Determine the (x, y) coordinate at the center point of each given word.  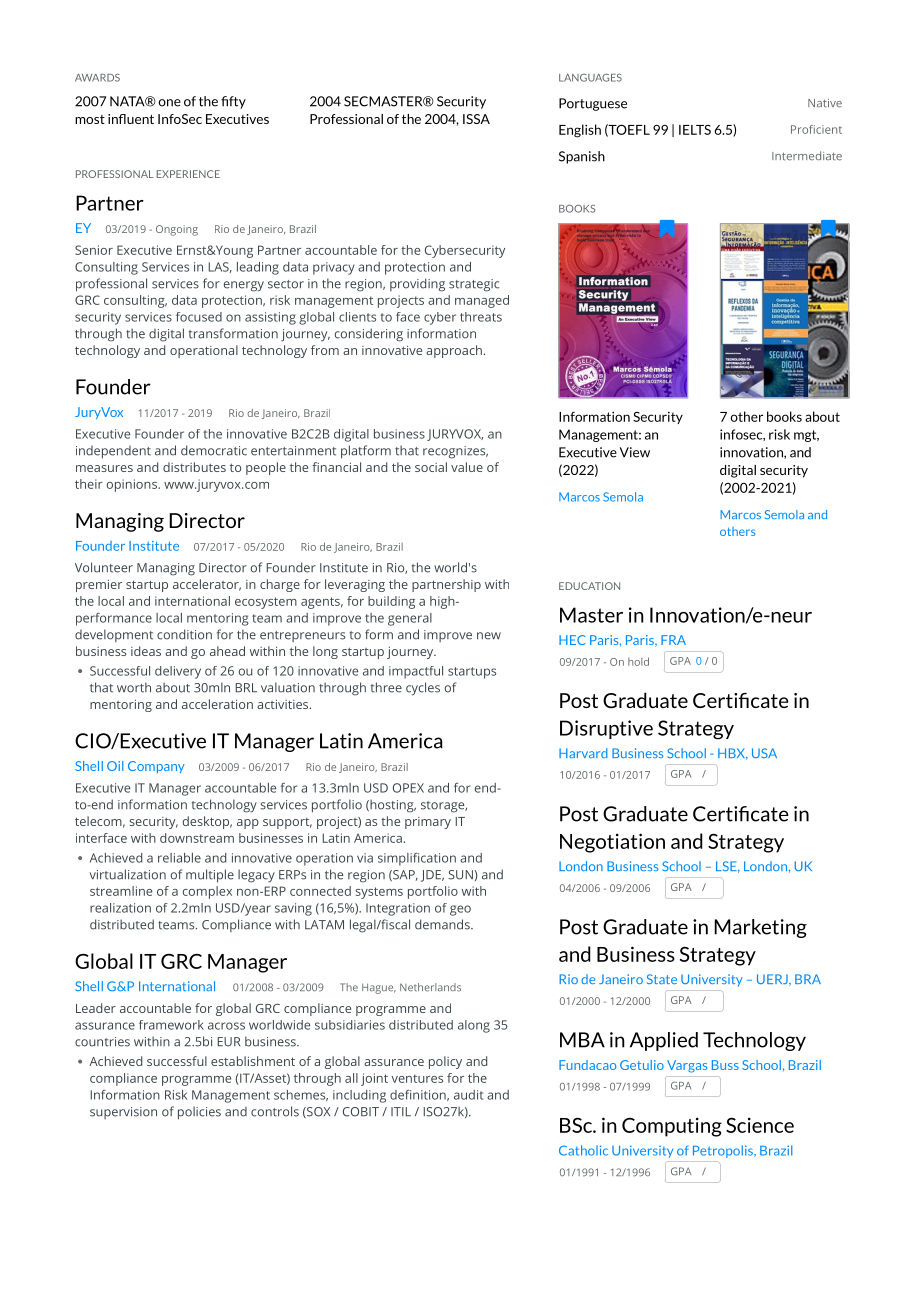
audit (469, 1095)
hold (638, 661)
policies (199, 1113)
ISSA (476, 119)
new (489, 636)
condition (184, 634)
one (169, 103)
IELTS (695, 130)
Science (760, 1125)
